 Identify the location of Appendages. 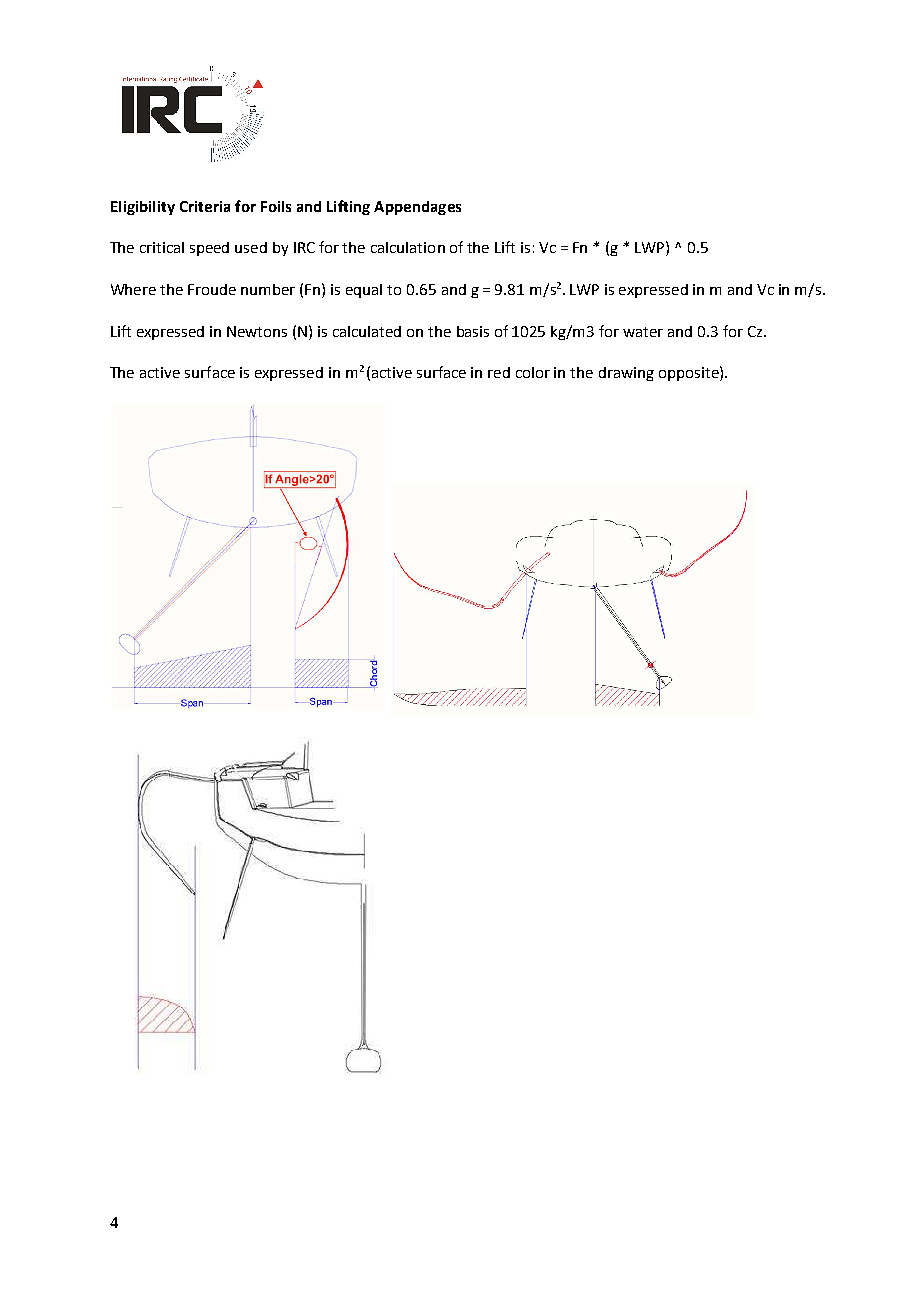
(417, 208).
